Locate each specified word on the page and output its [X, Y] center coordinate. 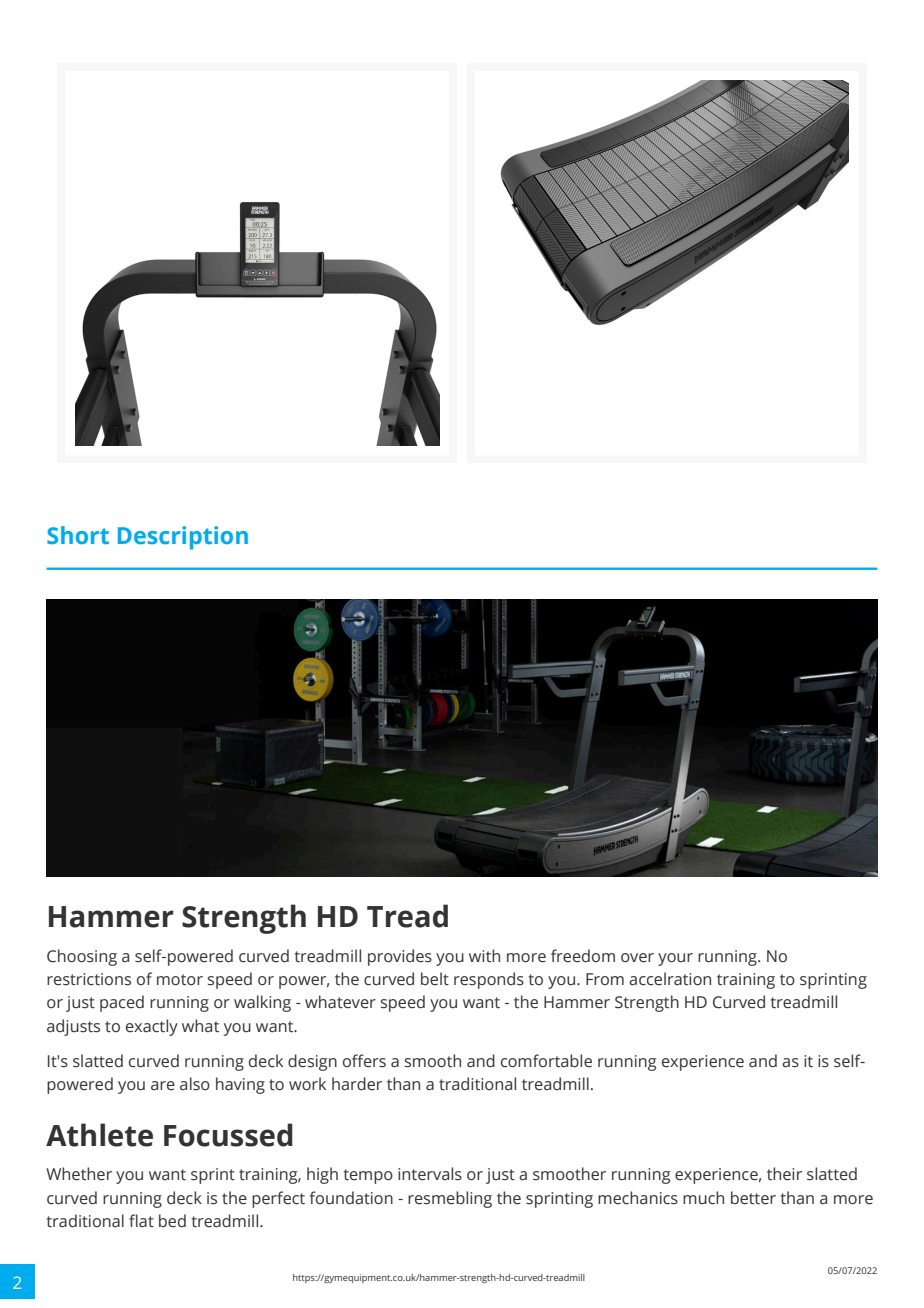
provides [400, 957]
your [675, 959]
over [637, 958]
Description [183, 538]
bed [172, 1221]
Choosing [82, 957]
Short [78, 535]
